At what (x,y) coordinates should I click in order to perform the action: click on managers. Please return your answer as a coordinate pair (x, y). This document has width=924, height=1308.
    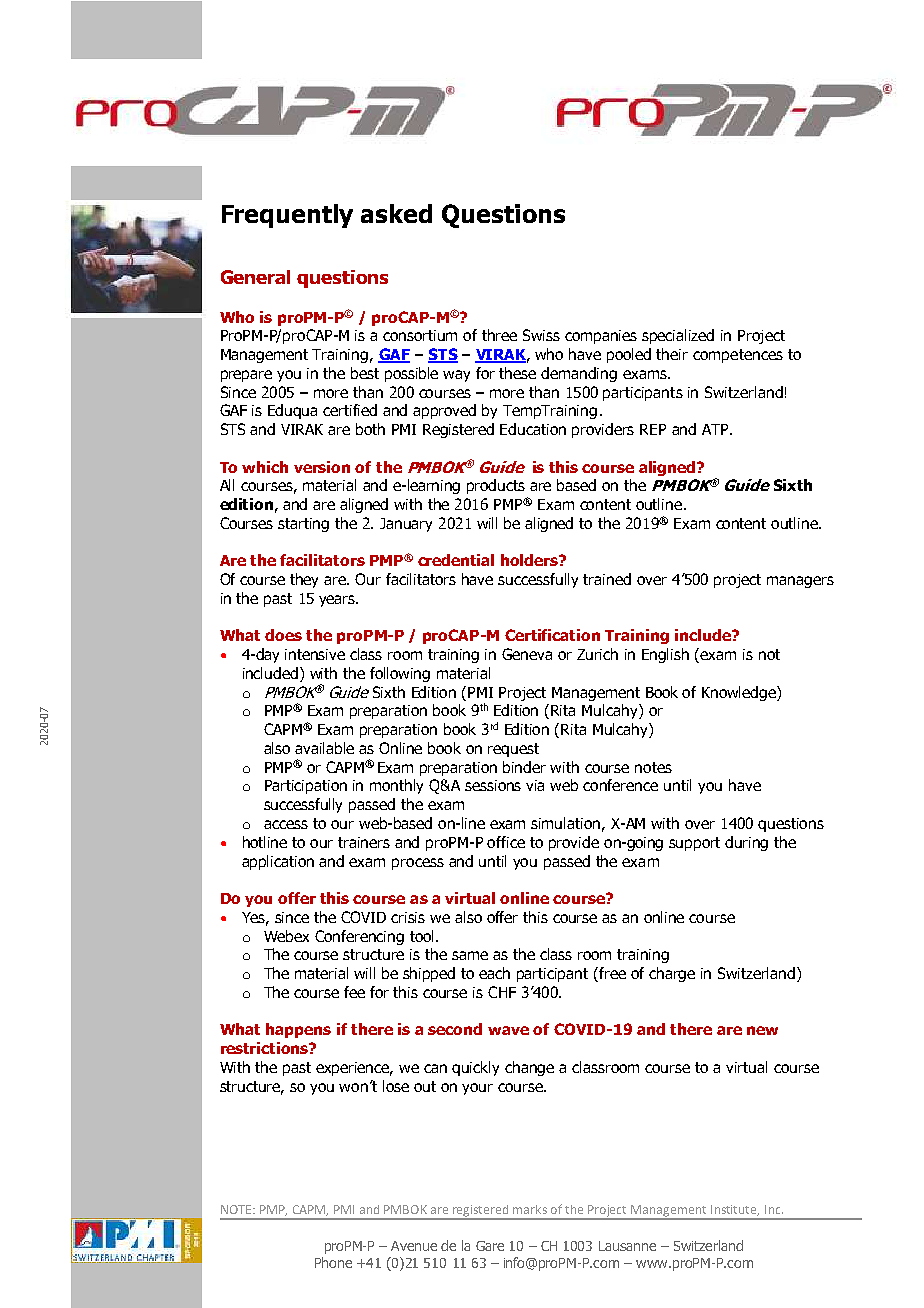
    Looking at the image, I should click on (800, 582).
